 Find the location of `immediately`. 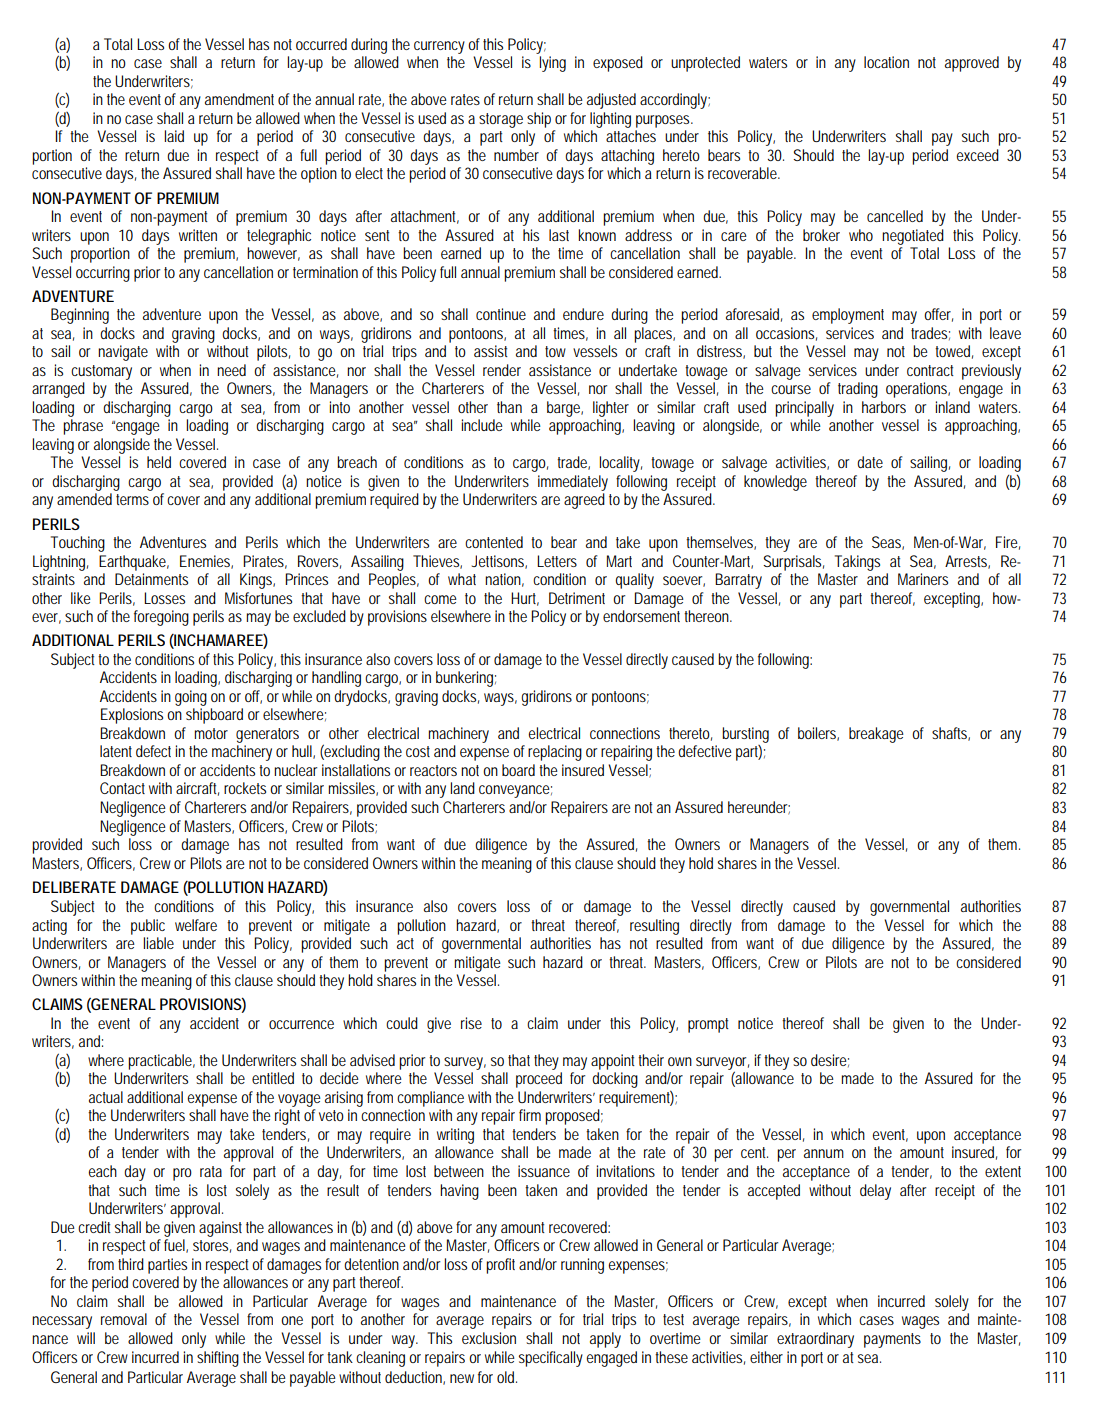

immediately is located at coordinates (573, 483).
